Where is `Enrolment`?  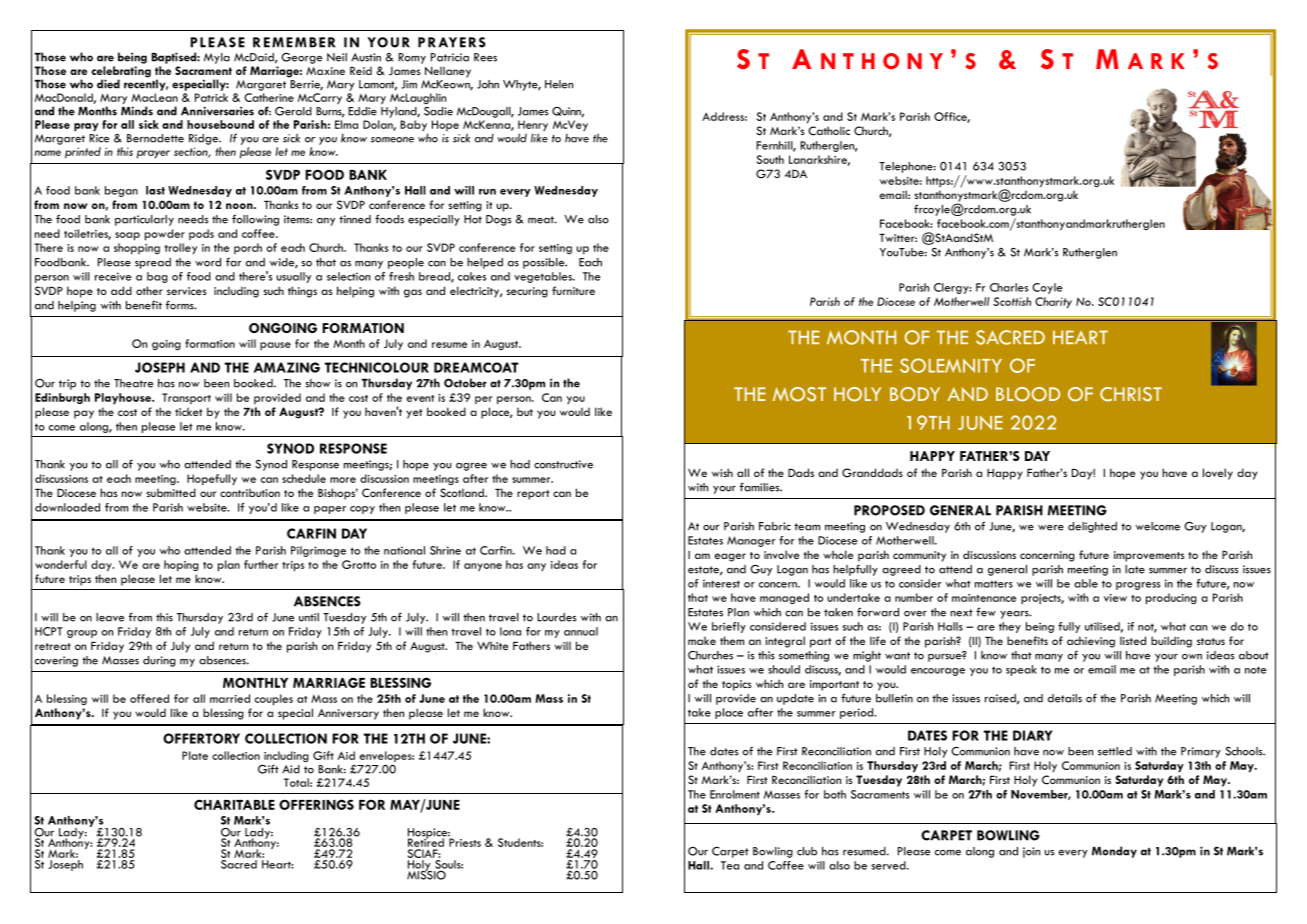
Enrolment is located at coordinates (735, 794).
